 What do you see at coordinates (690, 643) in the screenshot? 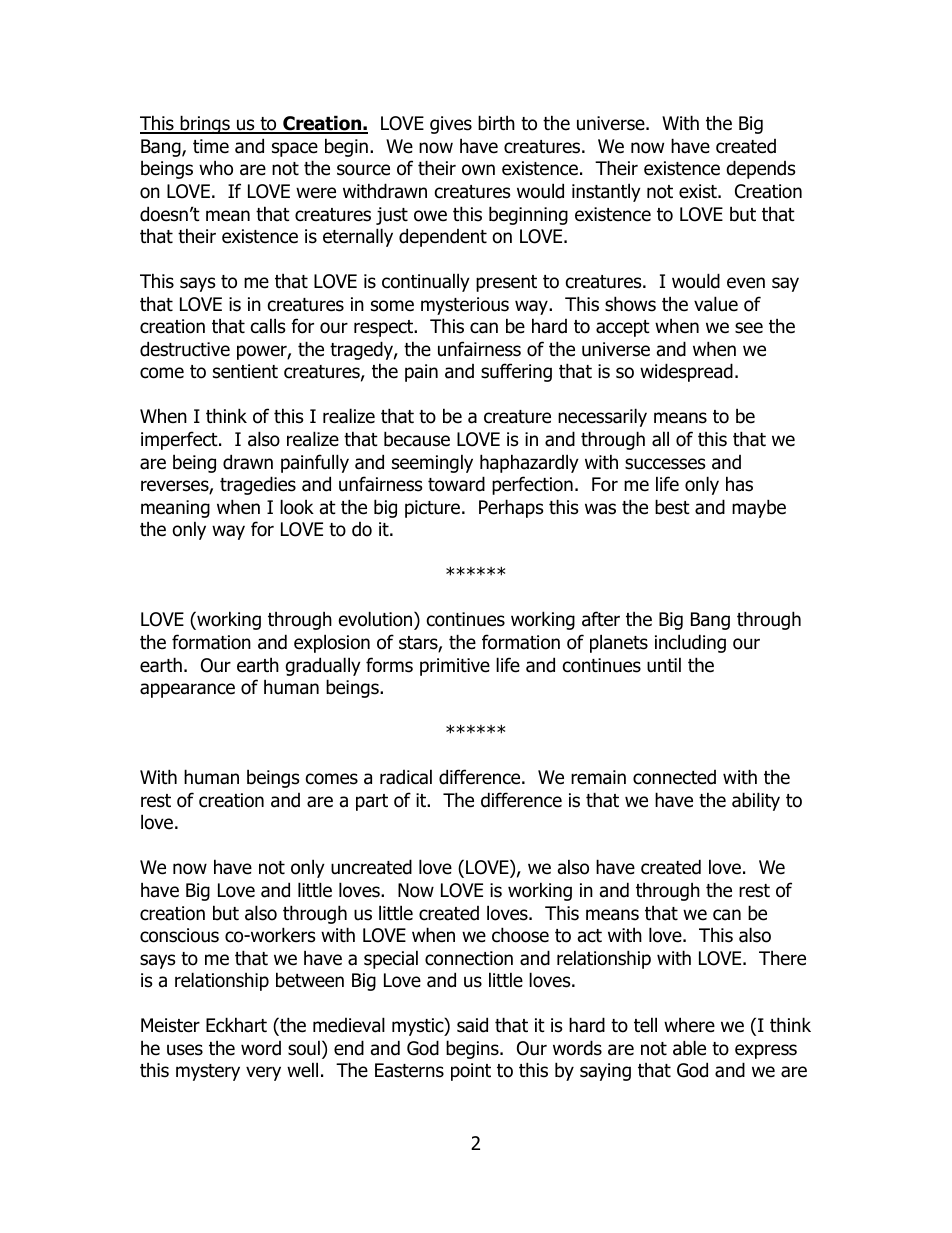
I see `including` at bounding box center [690, 643].
